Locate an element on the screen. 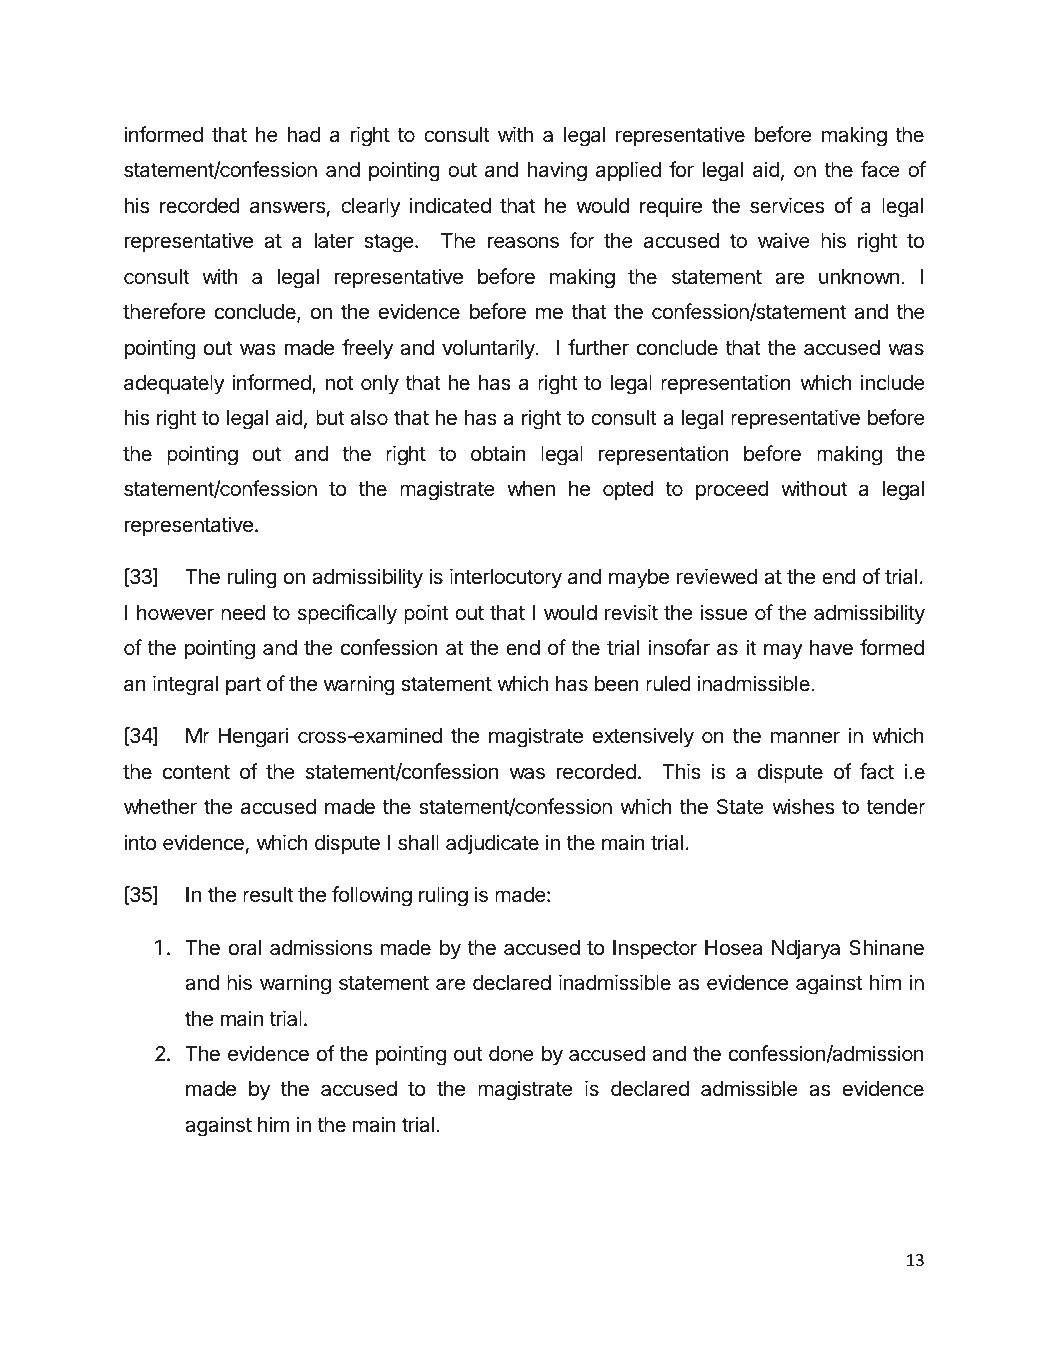 The image size is (1048, 1356). had is located at coordinates (304, 135).
